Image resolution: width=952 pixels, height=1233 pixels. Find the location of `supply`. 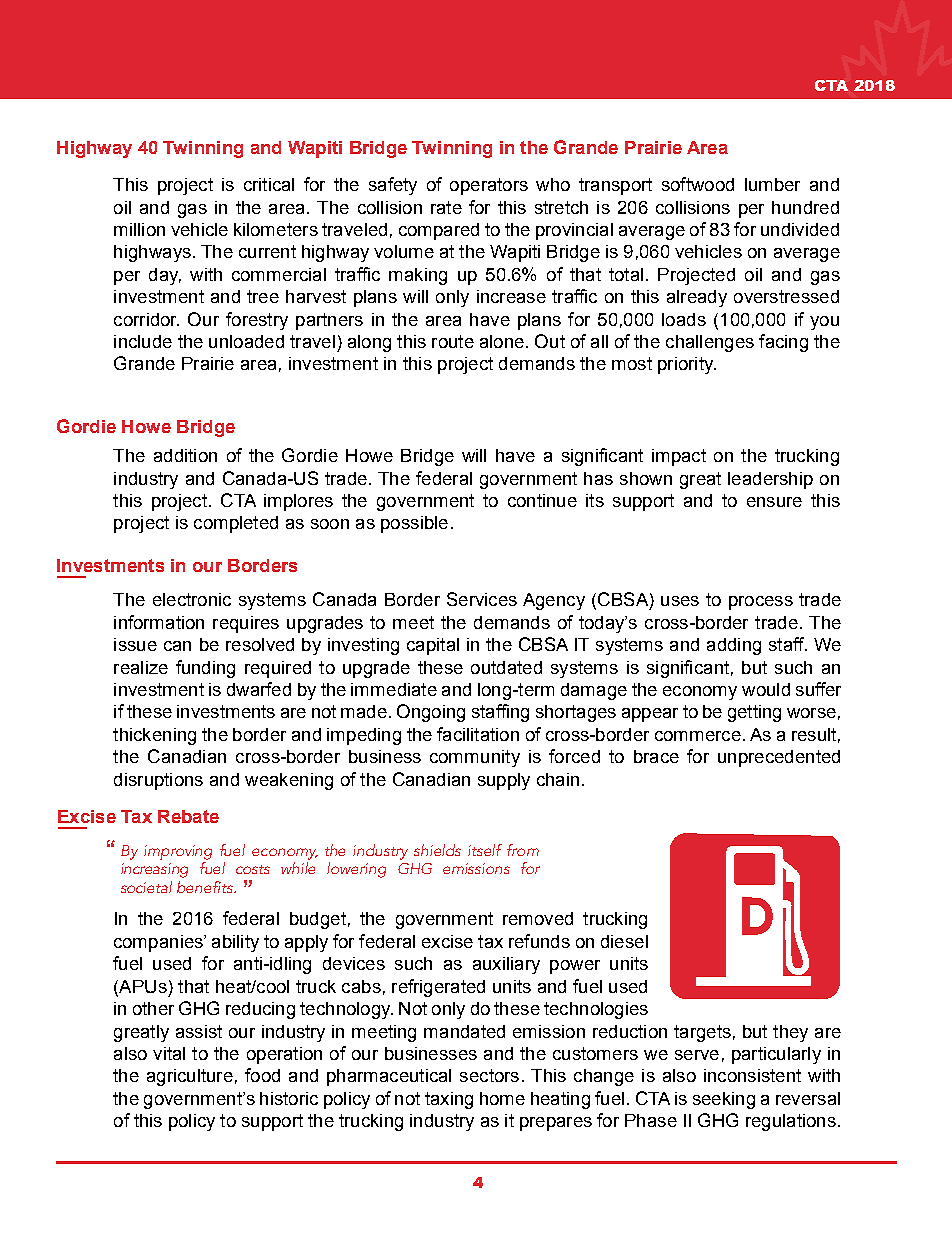

supply is located at coordinates (504, 781).
